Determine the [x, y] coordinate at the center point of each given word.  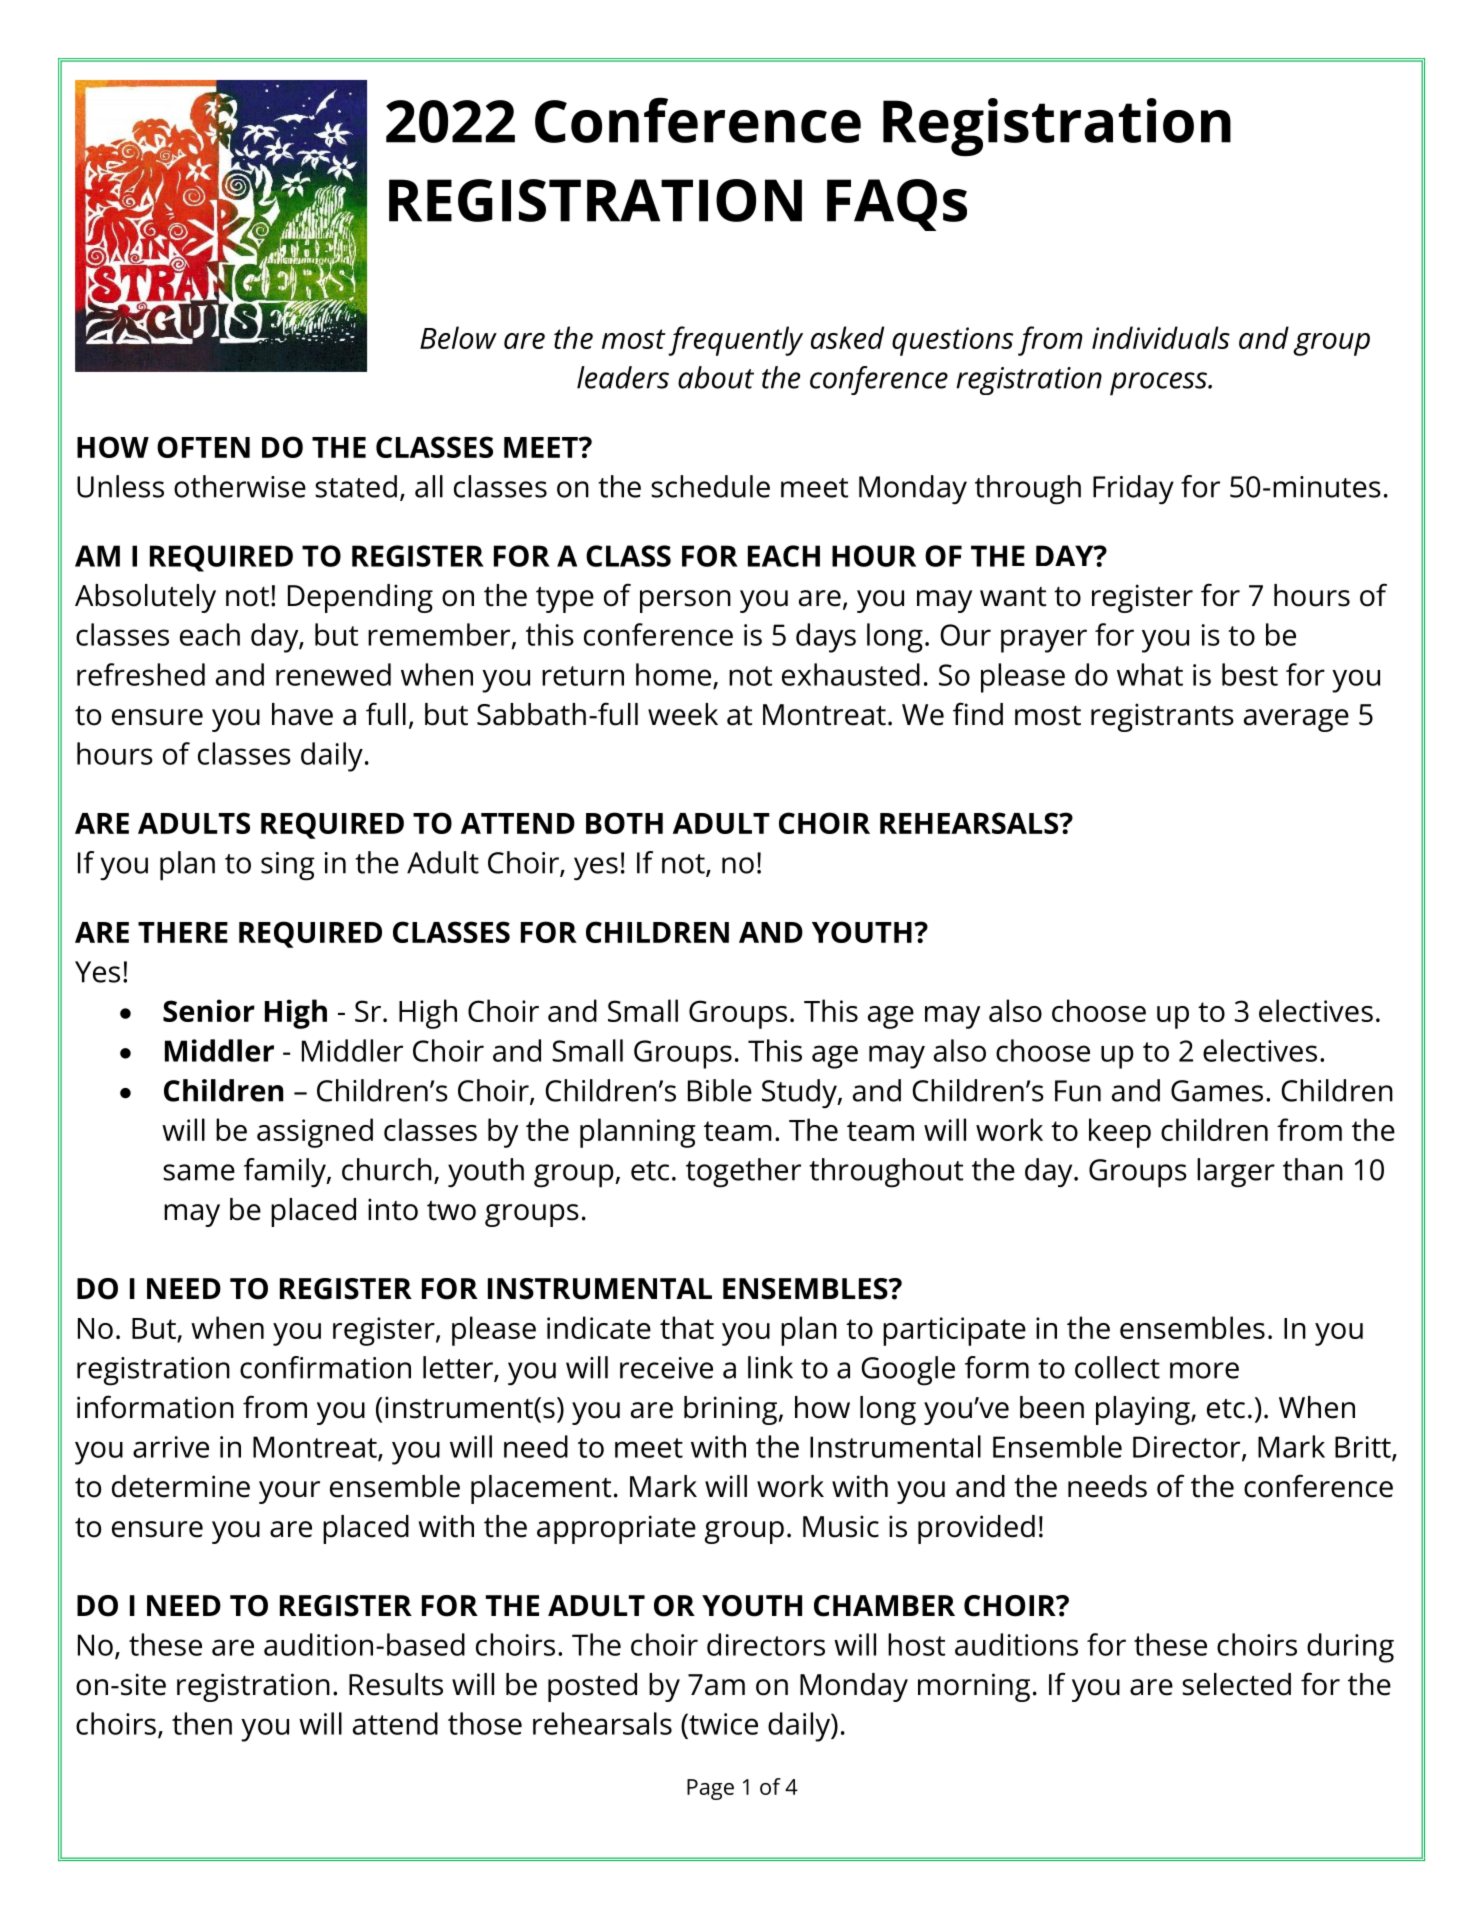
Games [1217, 1091]
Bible [720, 1090]
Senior [209, 1010]
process [1160, 384]
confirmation [325, 1367]
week [683, 714]
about [716, 377]
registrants [1162, 717]
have [302, 714]
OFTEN [203, 447]
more [1204, 1370]
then [202, 1723]
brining [732, 1410]
